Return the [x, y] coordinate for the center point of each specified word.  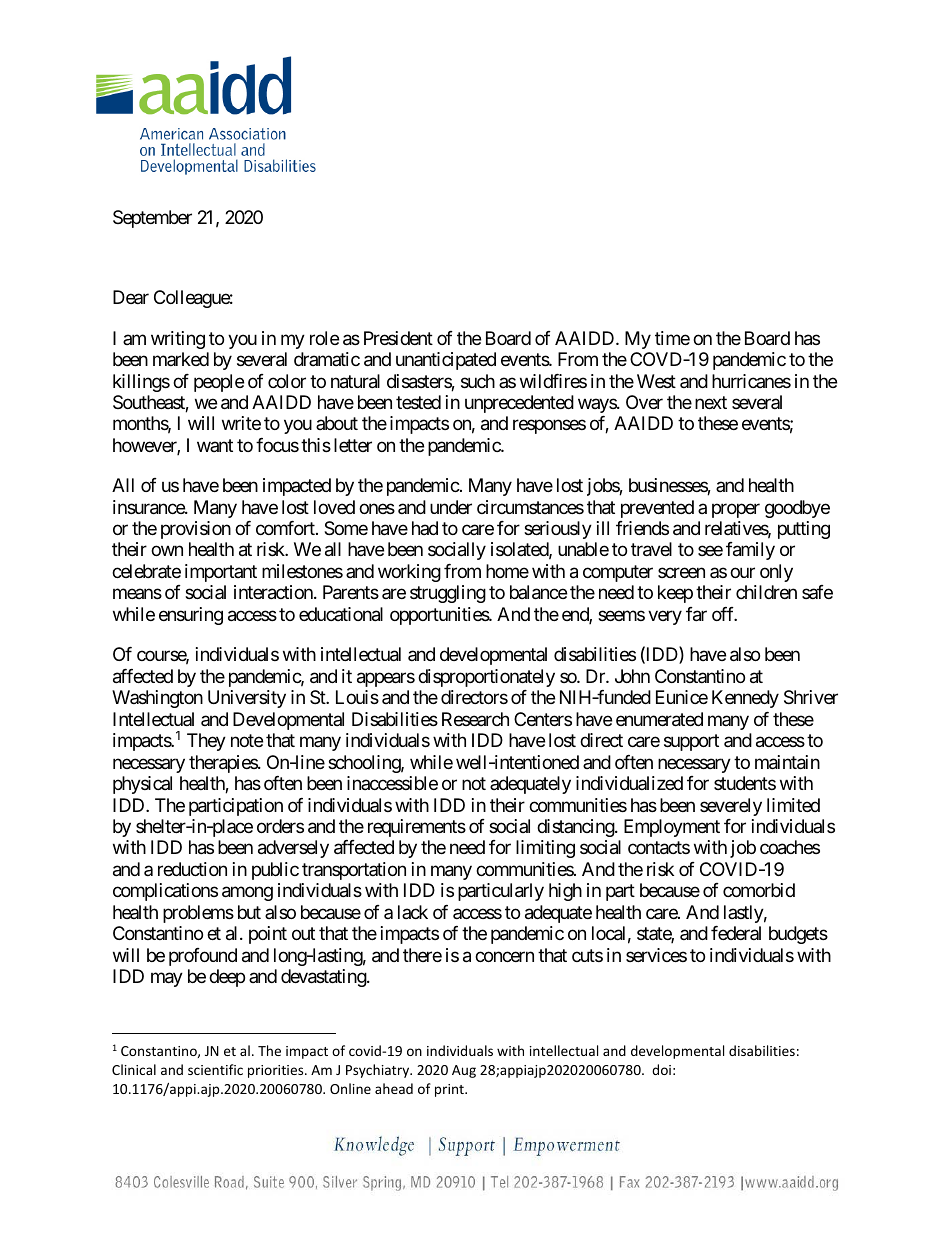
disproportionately [486, 678]
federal [736, 933]
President [398, 338]
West [656, 381]
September [152, 219]
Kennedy [745, 699]
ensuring [191, 616]
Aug [464, 1071]
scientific [215, 1069]
